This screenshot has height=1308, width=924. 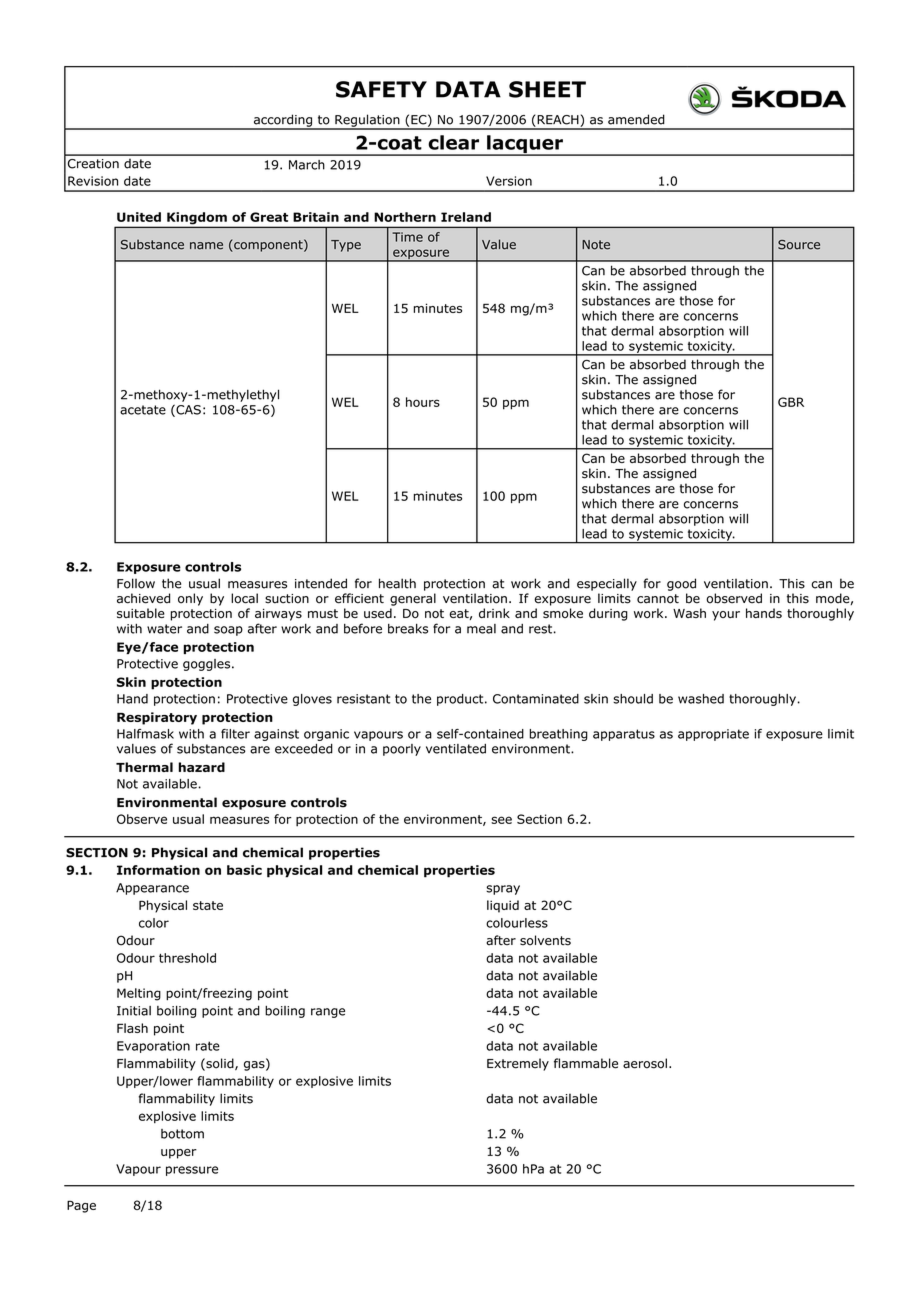 What do you see at coordinates (93, 181) in the screenshot?
I see `Revision` at bounding box center [93, 181].
